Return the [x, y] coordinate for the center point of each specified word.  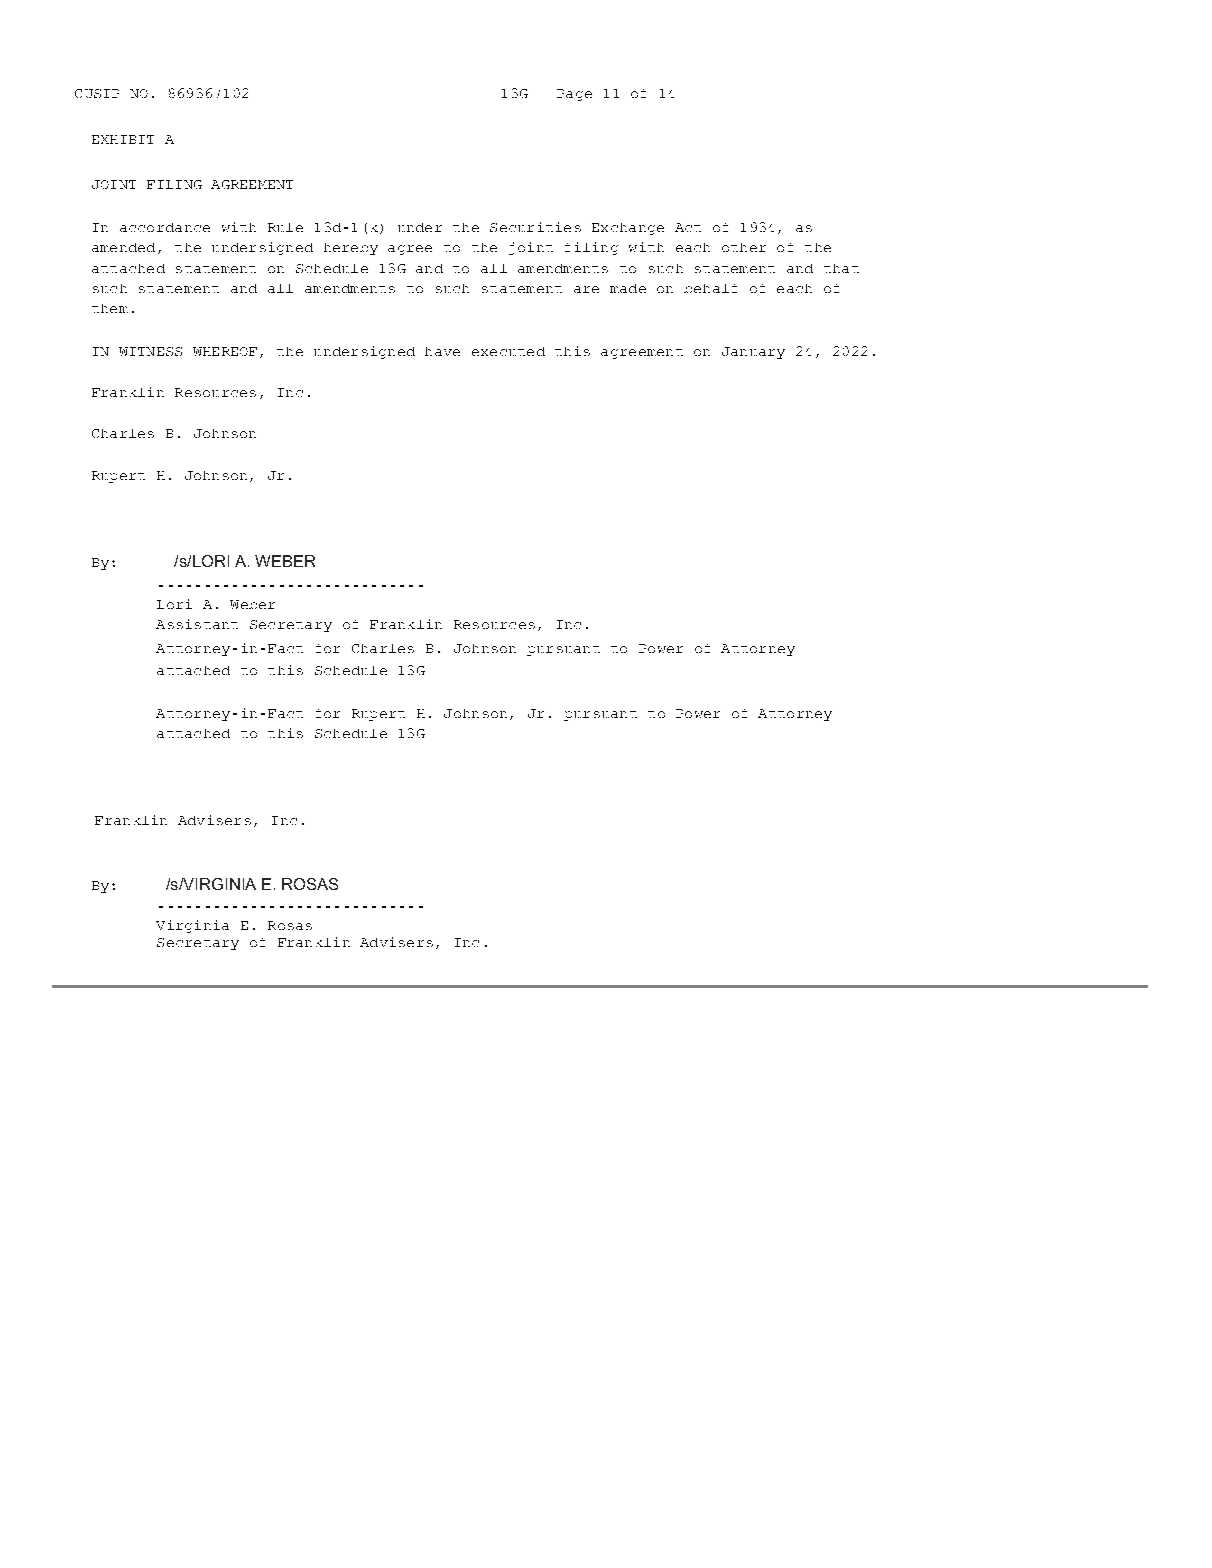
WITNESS [150, 351]
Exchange [628, 229]
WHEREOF [225, 351]
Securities [535, 227]
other [744, 247]
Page [574, 95]
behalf [710, 288]
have [442, 351]
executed [508, 351]
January [753, 353]
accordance [165, 227]
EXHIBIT [123, 139]
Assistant [197, 624]
